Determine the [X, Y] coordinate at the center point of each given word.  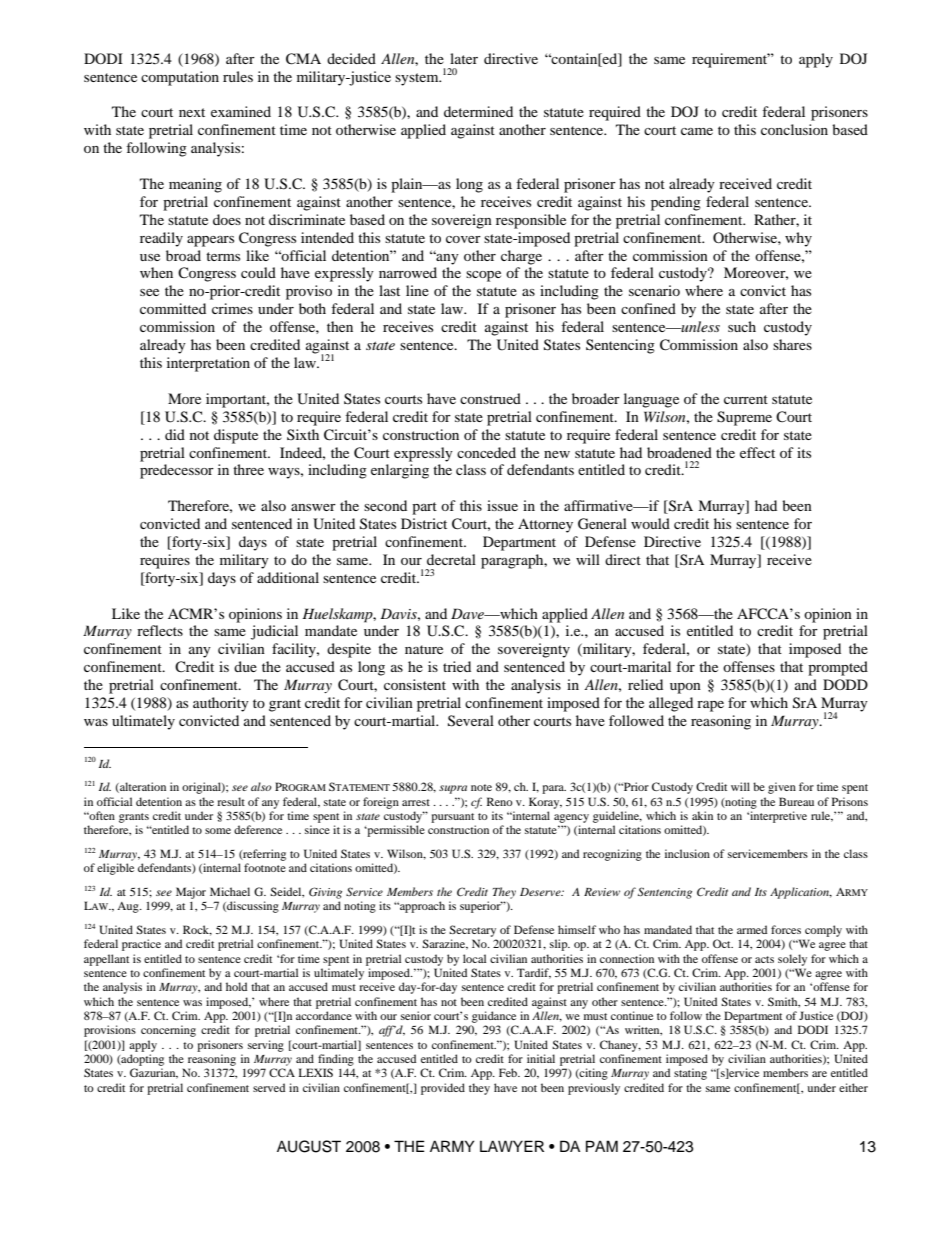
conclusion [794, 129]
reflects [160, 630]
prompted [838, 668]
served [269, 1087]
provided [443, 1089]
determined [478, 111]
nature [424, 649]
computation [180, 78]
